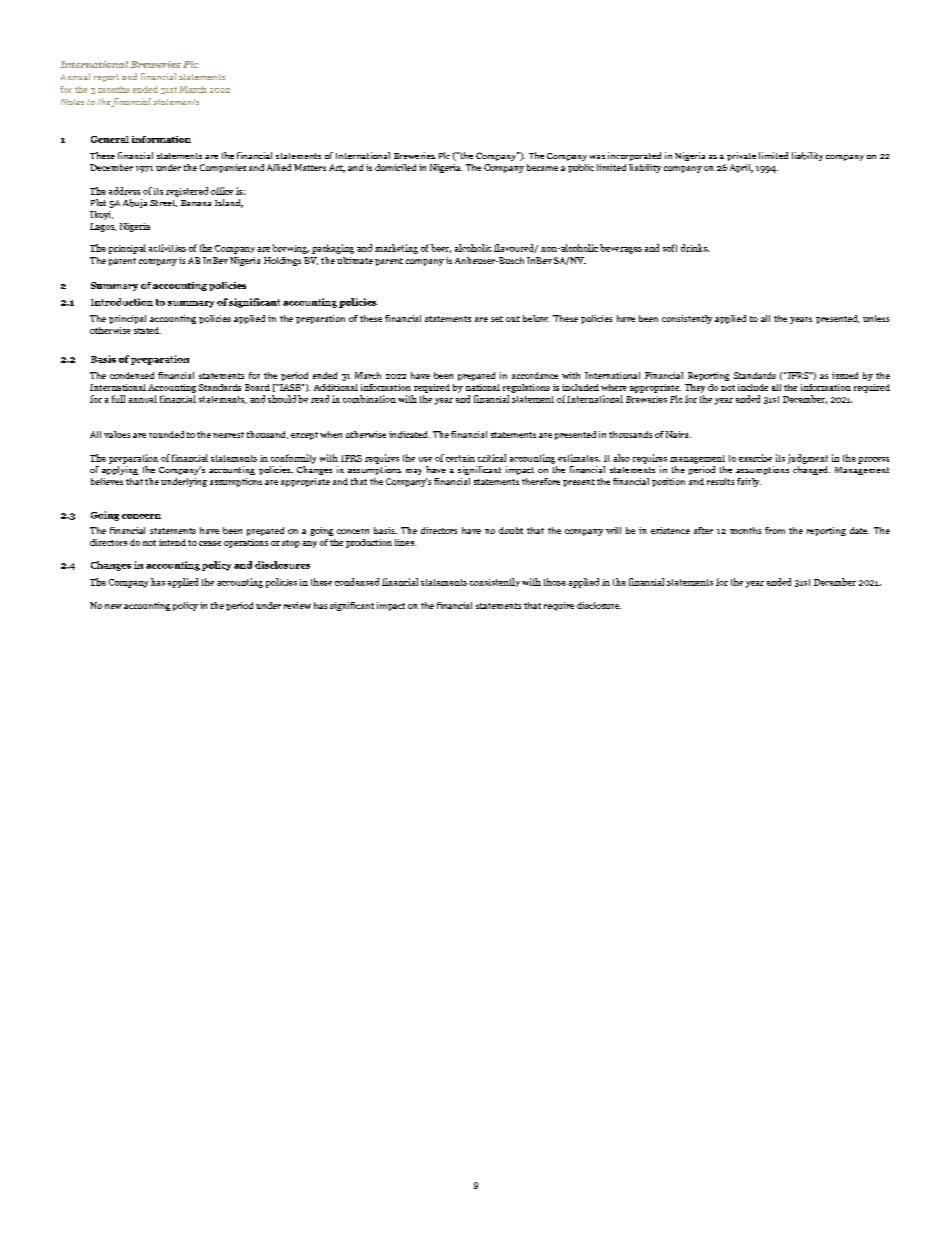  What do you see at coordinates (113, 606) in the screenshot?
I see `new` at bounding box center [113, 606].
